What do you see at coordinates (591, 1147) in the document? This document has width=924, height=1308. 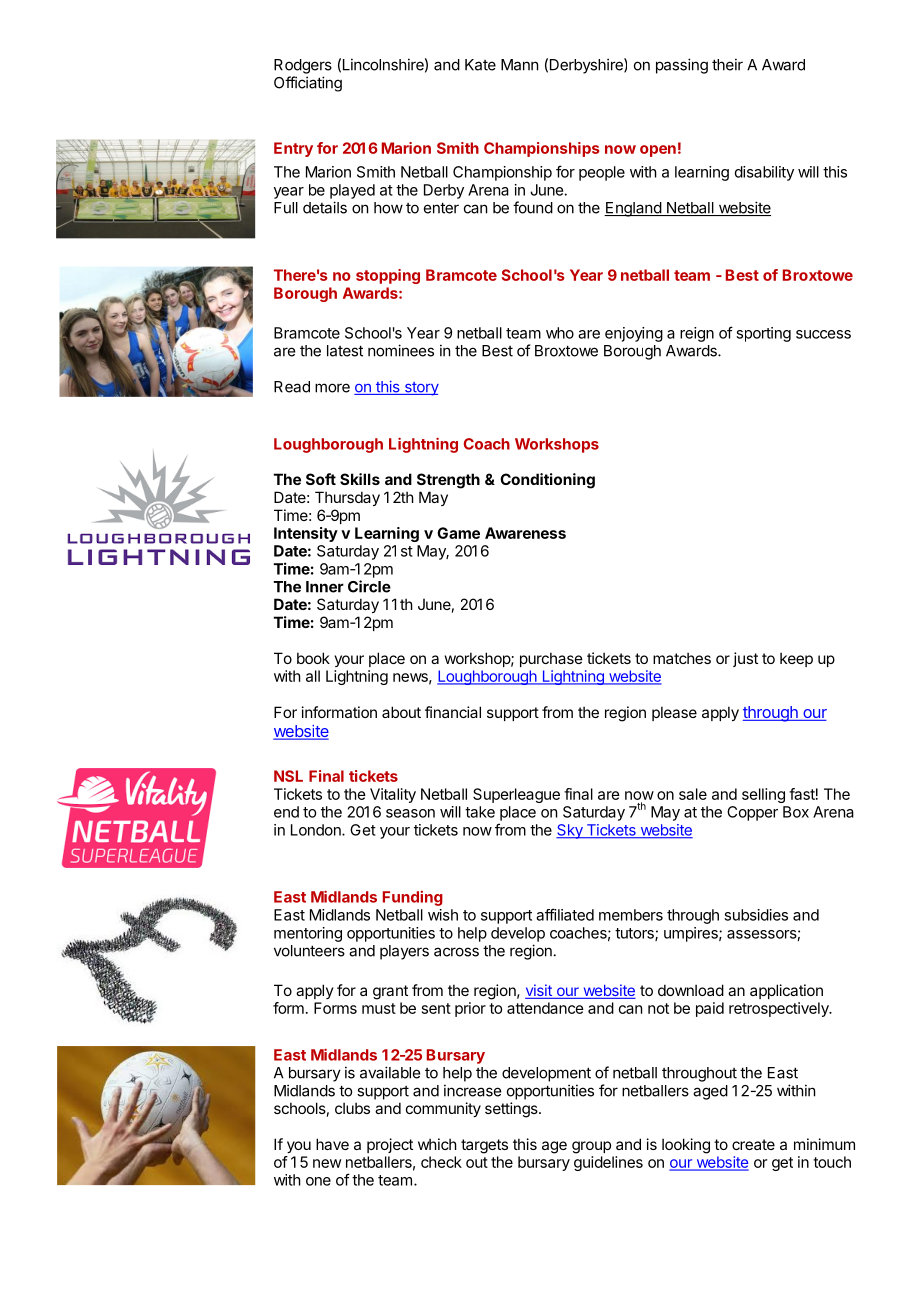 I see `group` at bounding box center [591, 1147].
